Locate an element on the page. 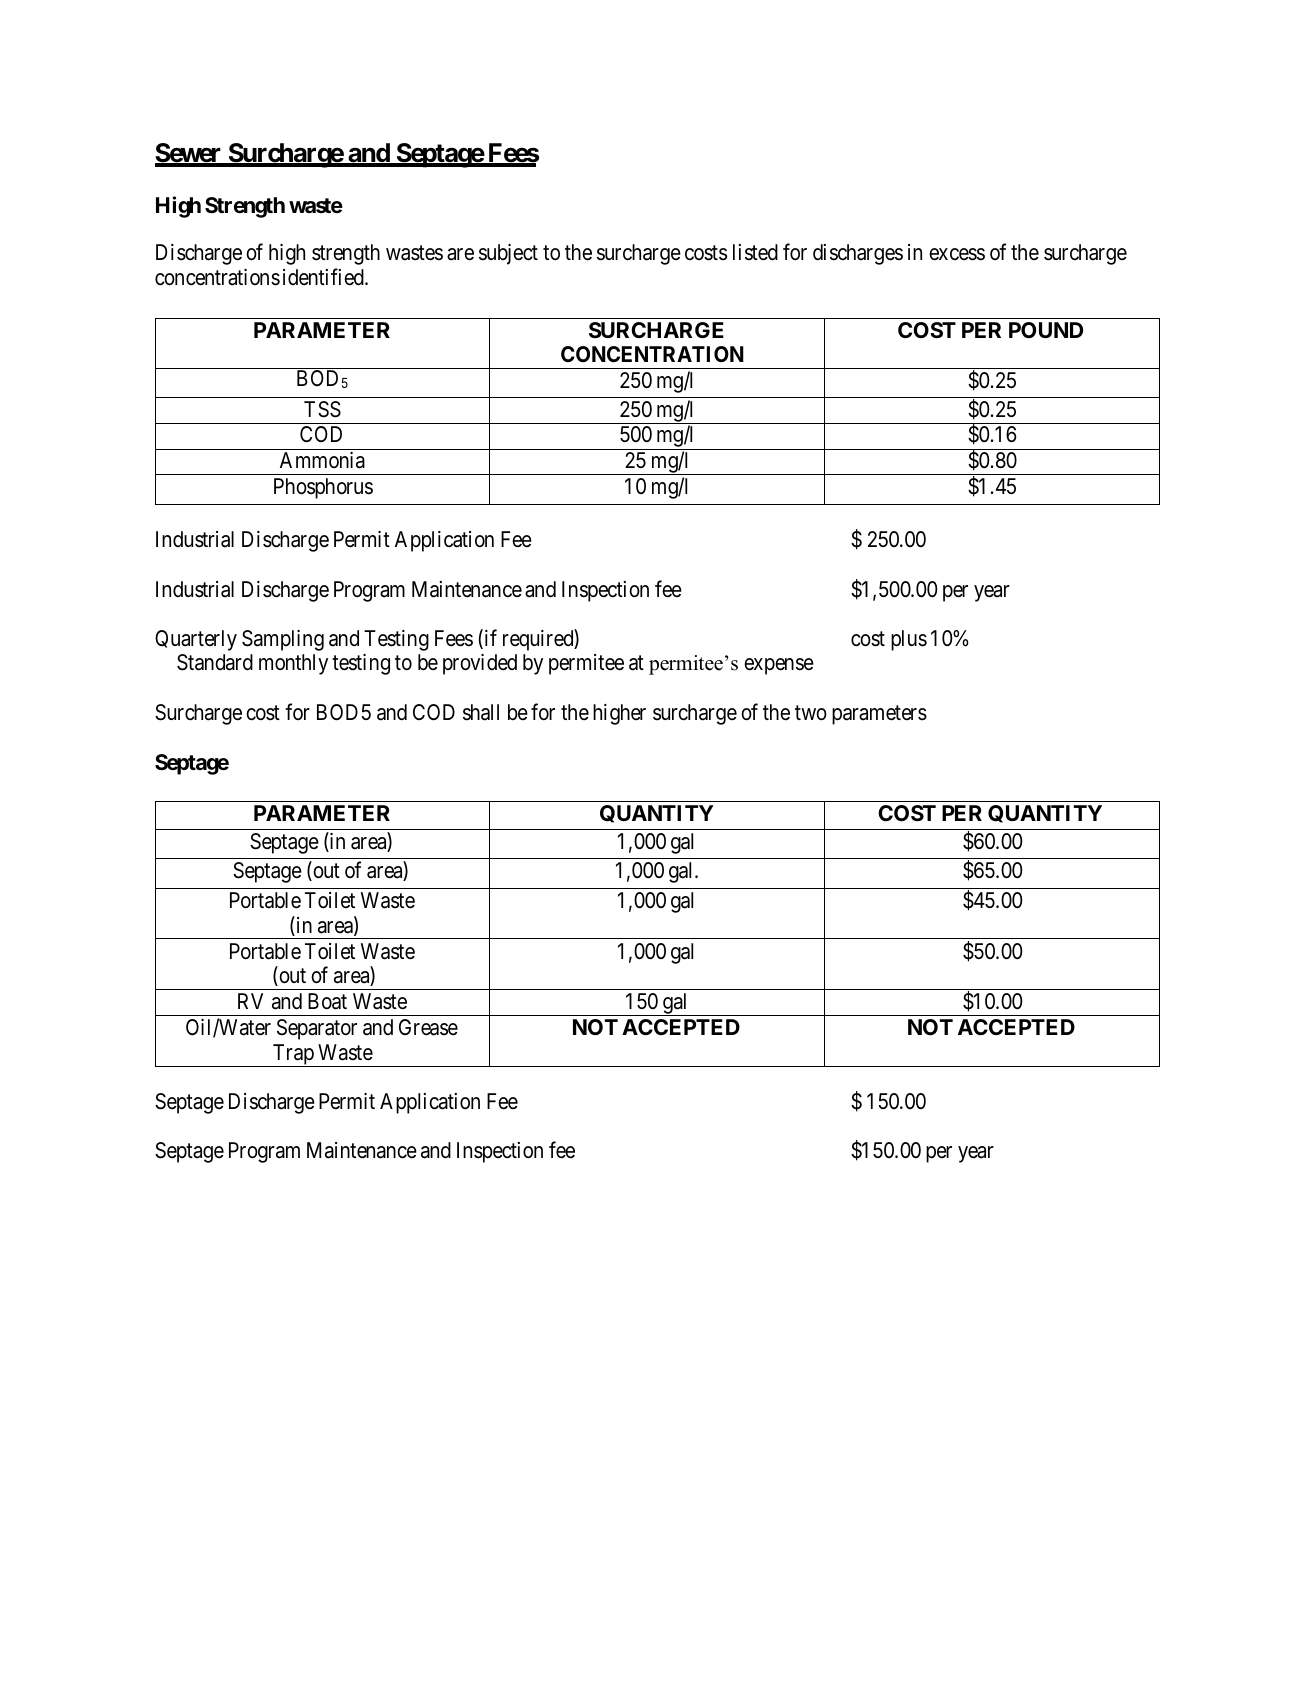  subject is located at coordinates (508, 254).
